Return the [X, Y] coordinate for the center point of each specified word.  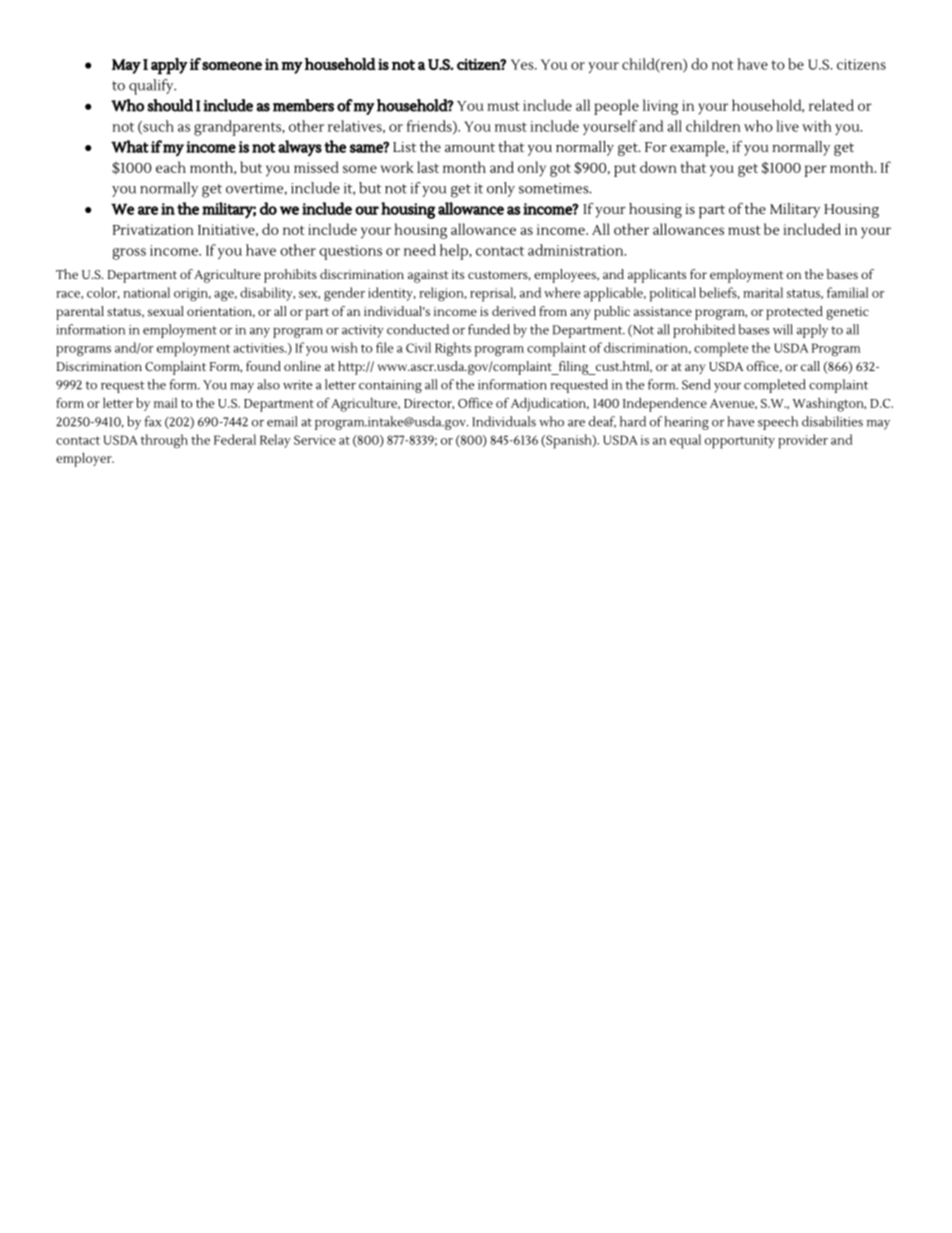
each [171, 167]
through [164, 441]
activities [259, 348]
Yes [523, 64]
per [815, 171]
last [428, 167]
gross [129, 254]
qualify [152, 87]
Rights [453, 349]
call [810, 366]
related [831, 105]
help [455, 252]
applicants [657, 276]
